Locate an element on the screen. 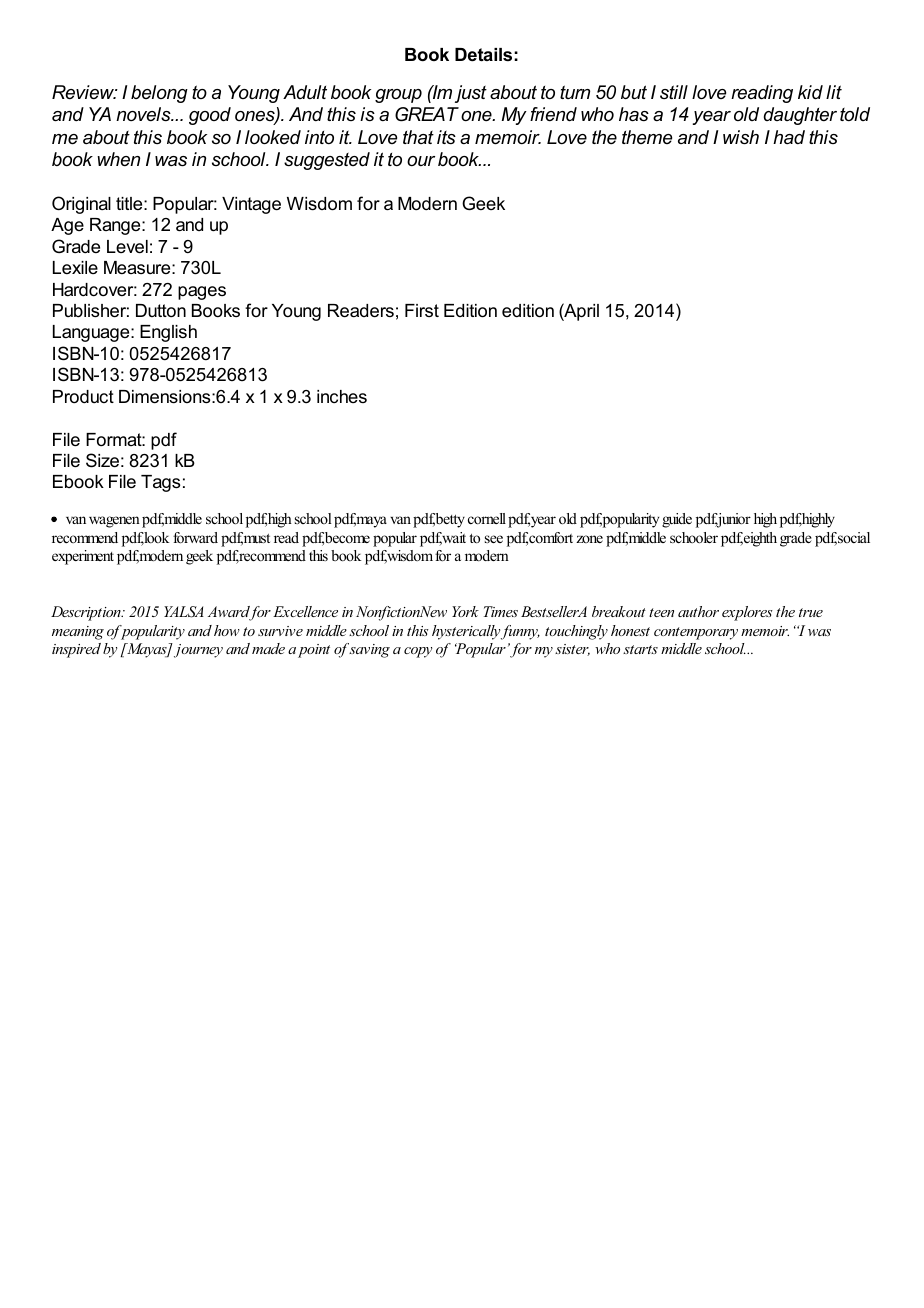  novels is located at coordinates (144, 114).
